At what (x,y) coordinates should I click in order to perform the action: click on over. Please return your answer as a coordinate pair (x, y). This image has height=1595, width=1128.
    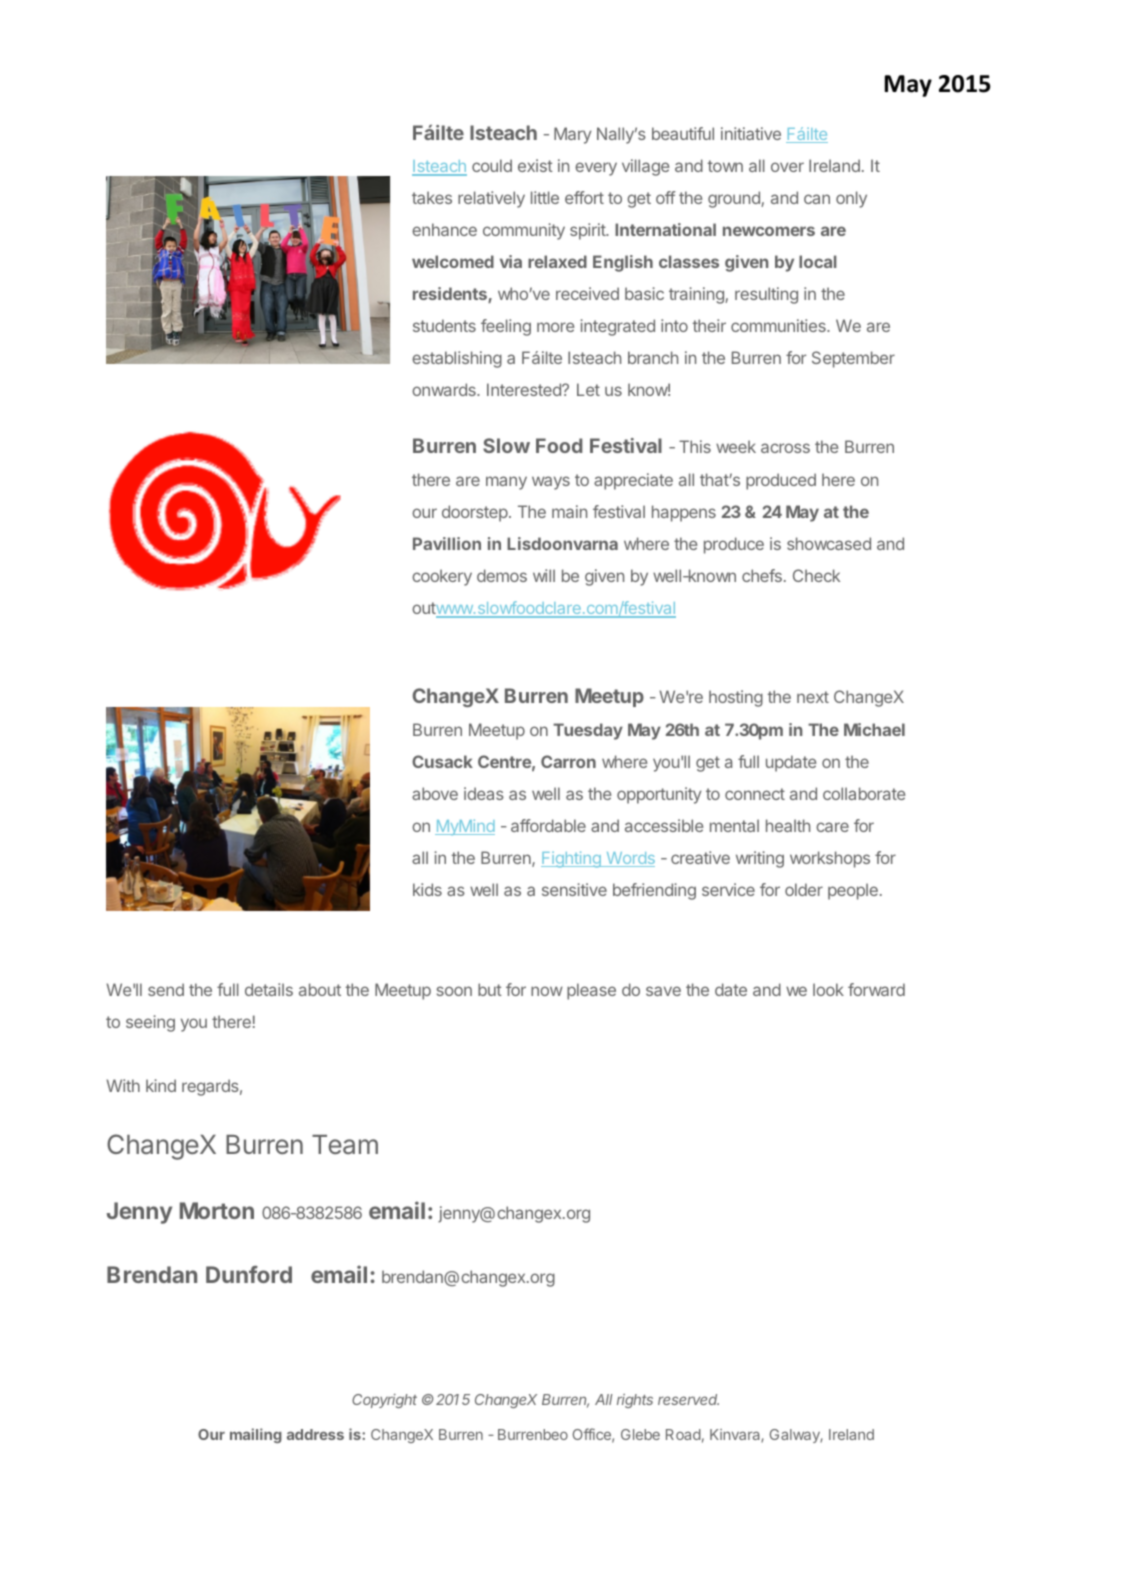
    Looking at the image, I should click on (787, 167).
